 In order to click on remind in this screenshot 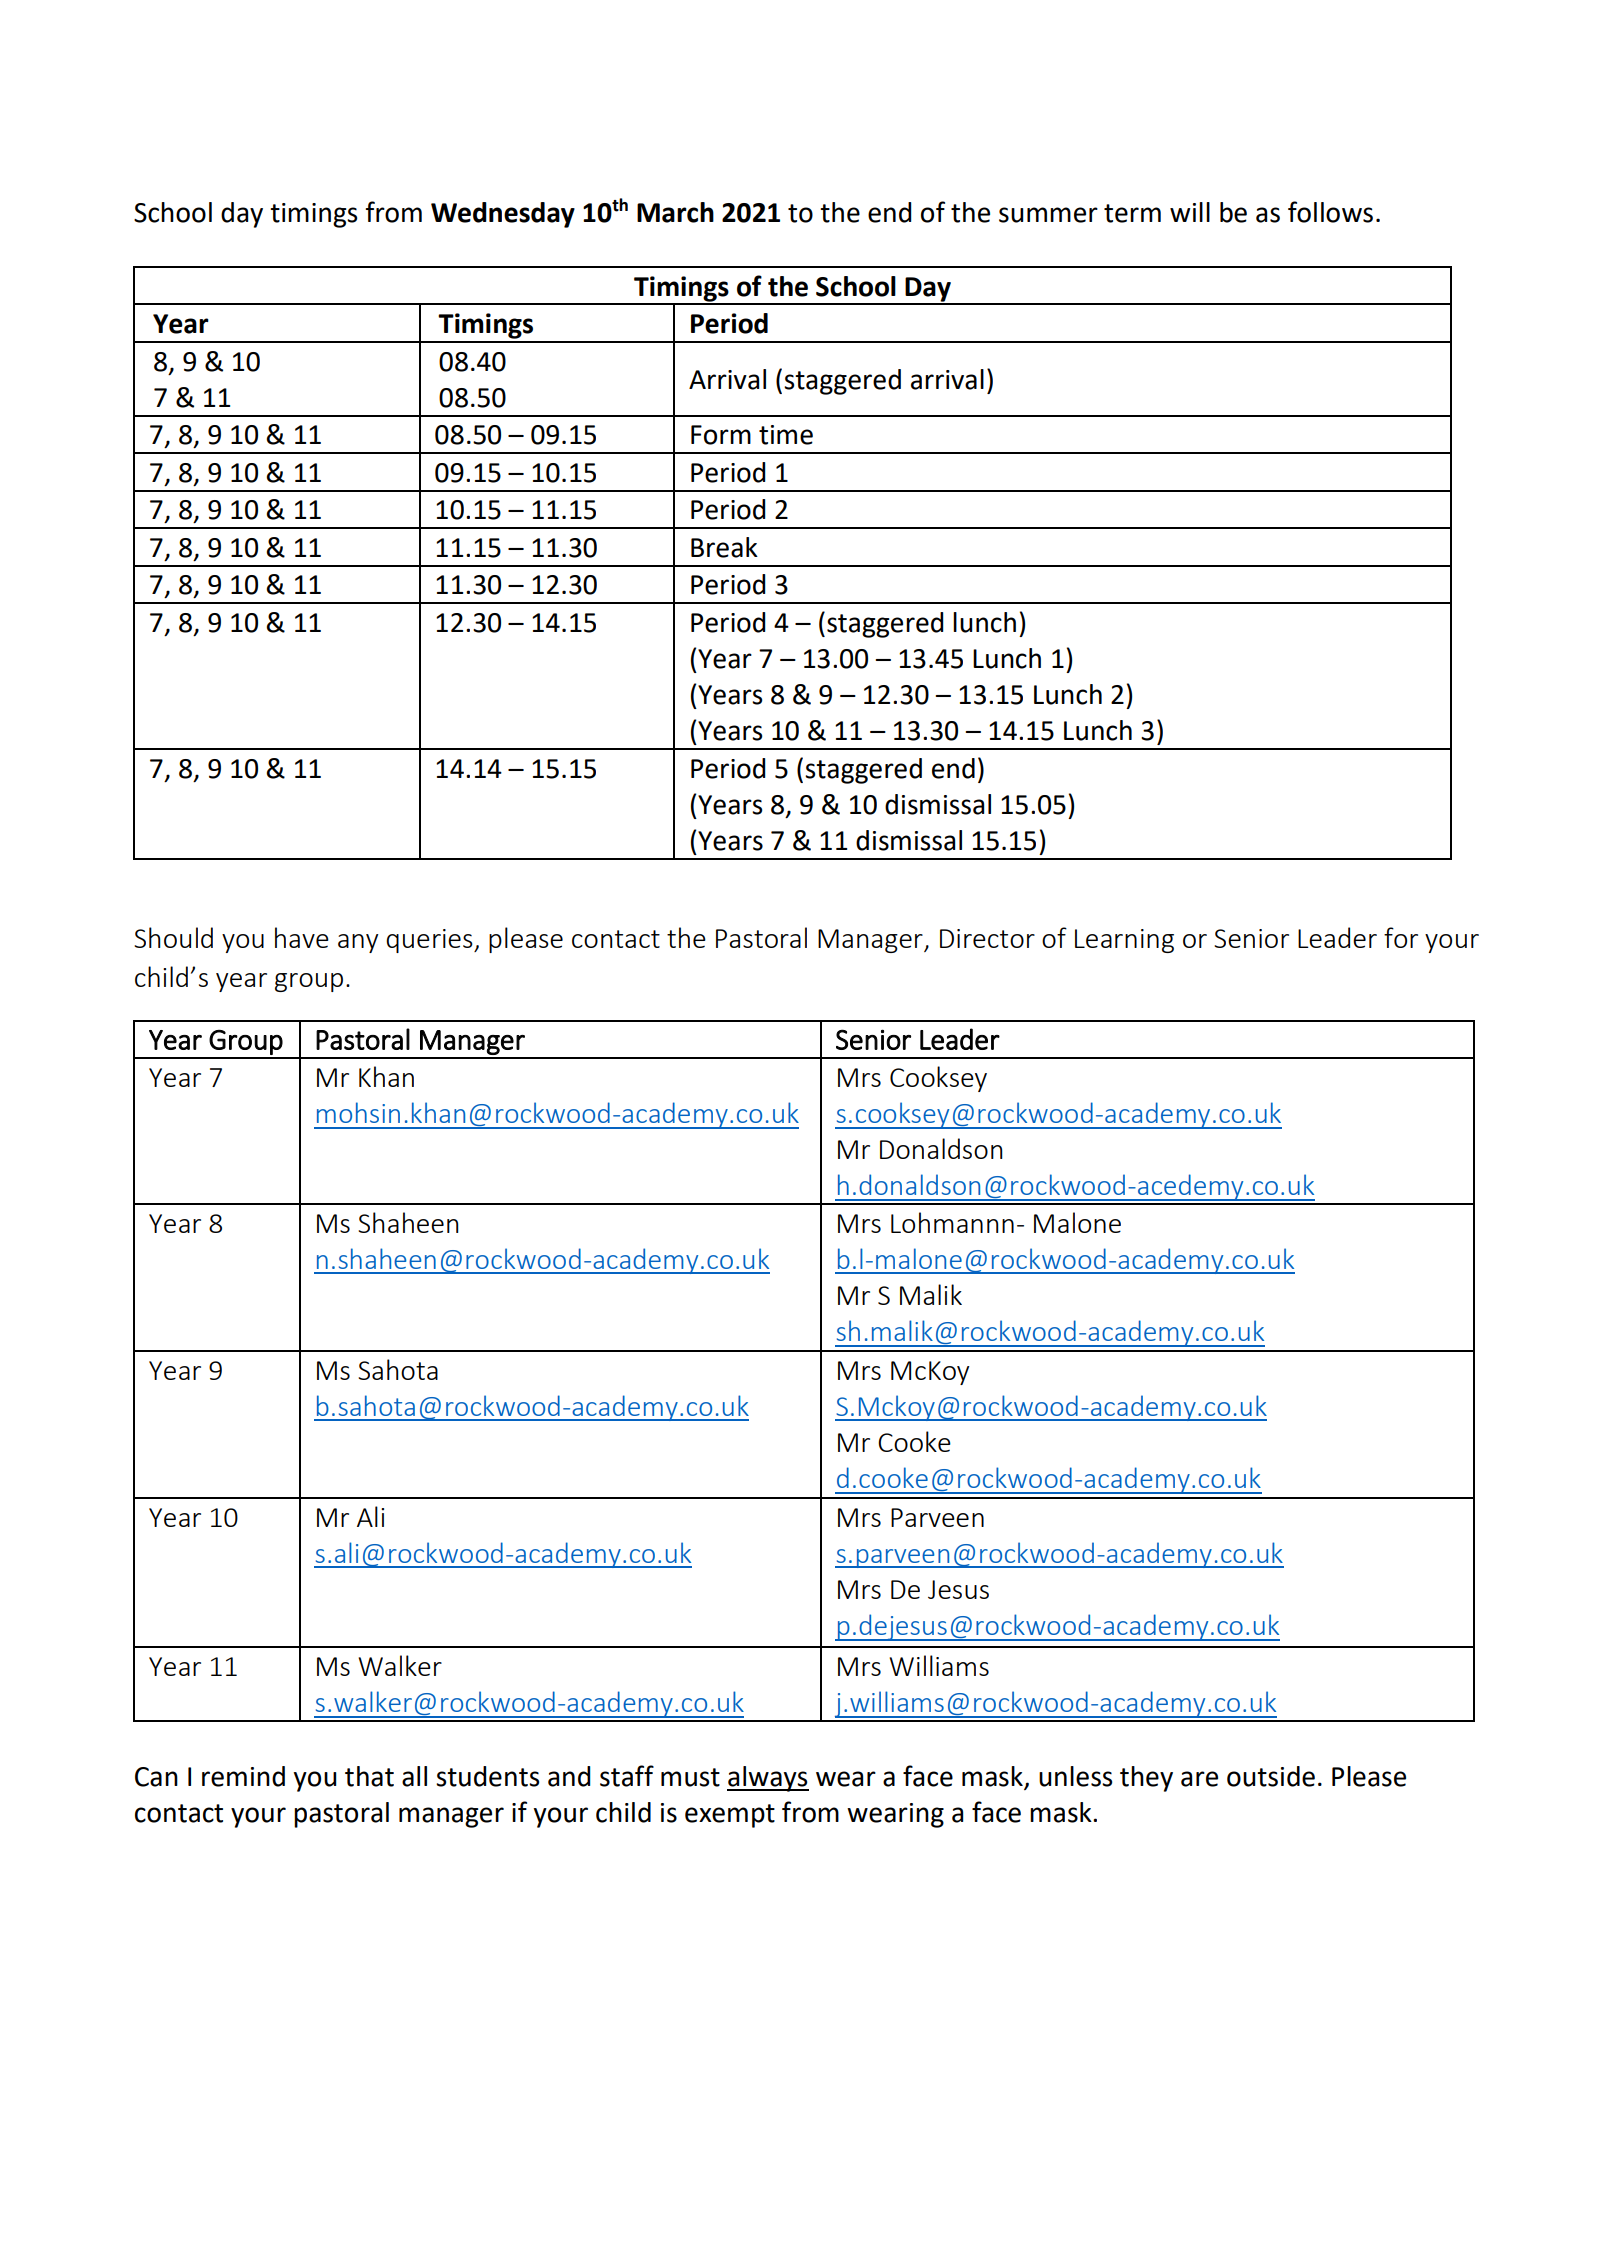, I will do `click(243, 1776)`.
